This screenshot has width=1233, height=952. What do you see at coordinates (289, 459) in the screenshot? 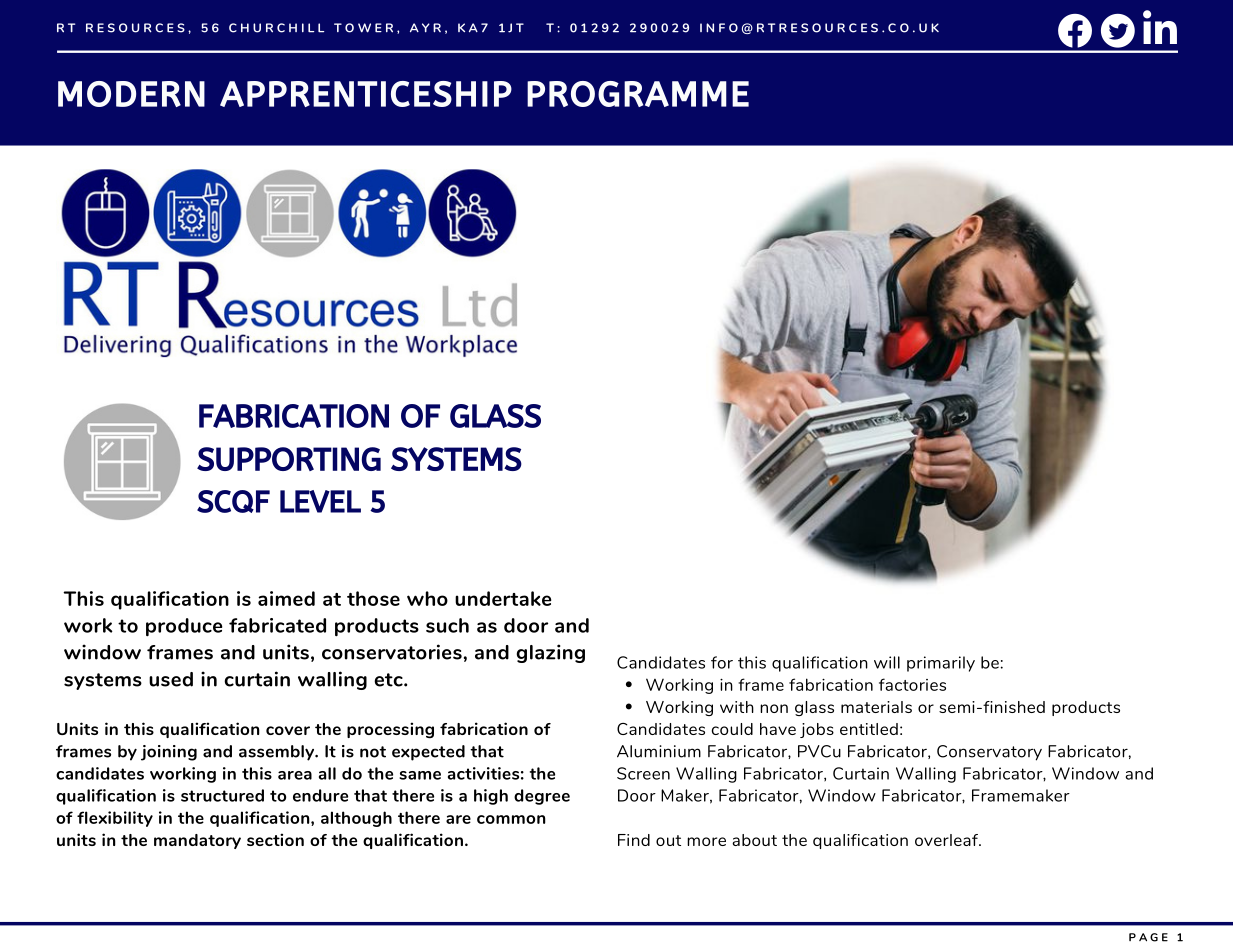
I see `SUPPORTING` at bounding box center [289, 459].
